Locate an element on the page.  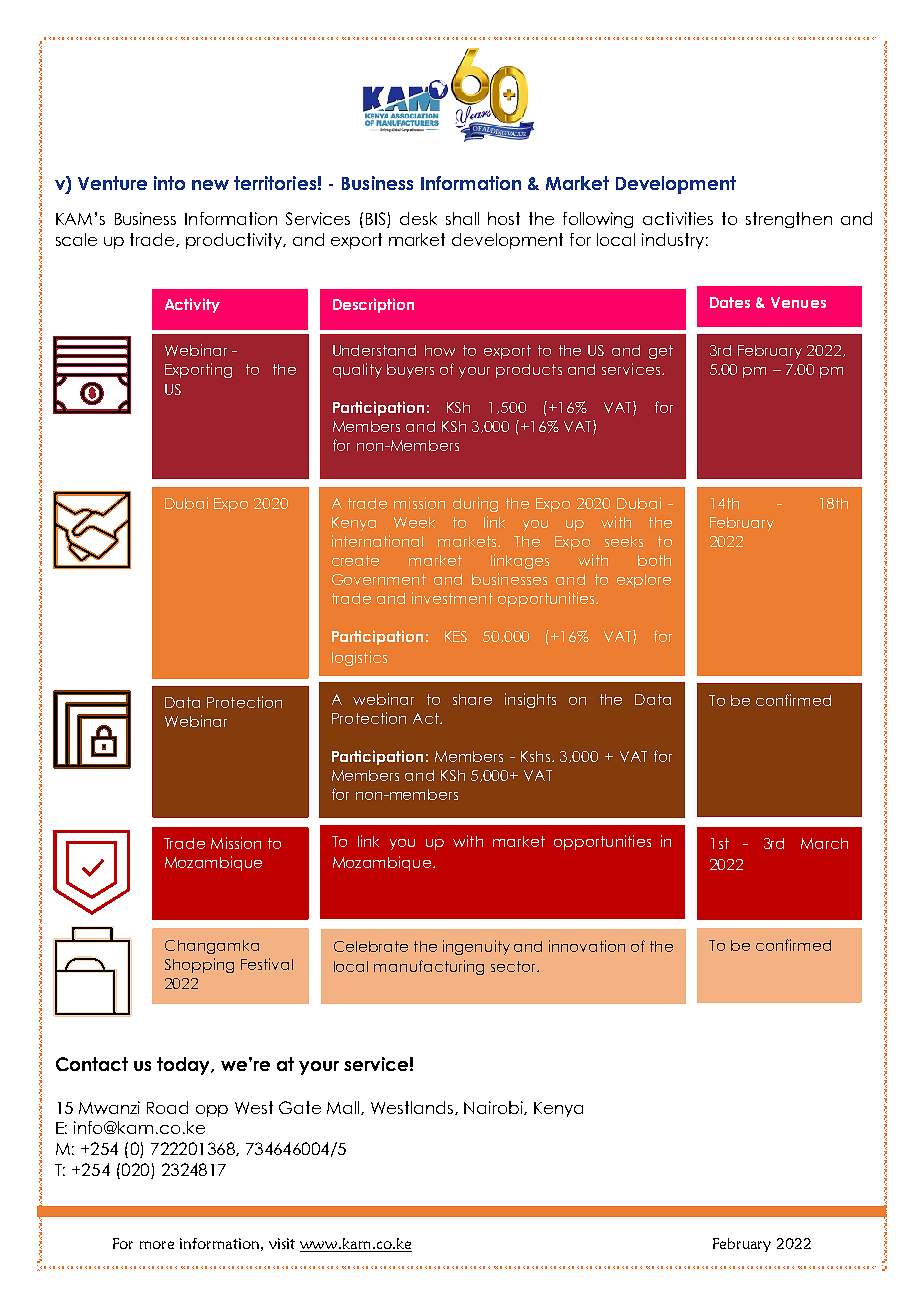
March is located at coordinates (824, 843).
